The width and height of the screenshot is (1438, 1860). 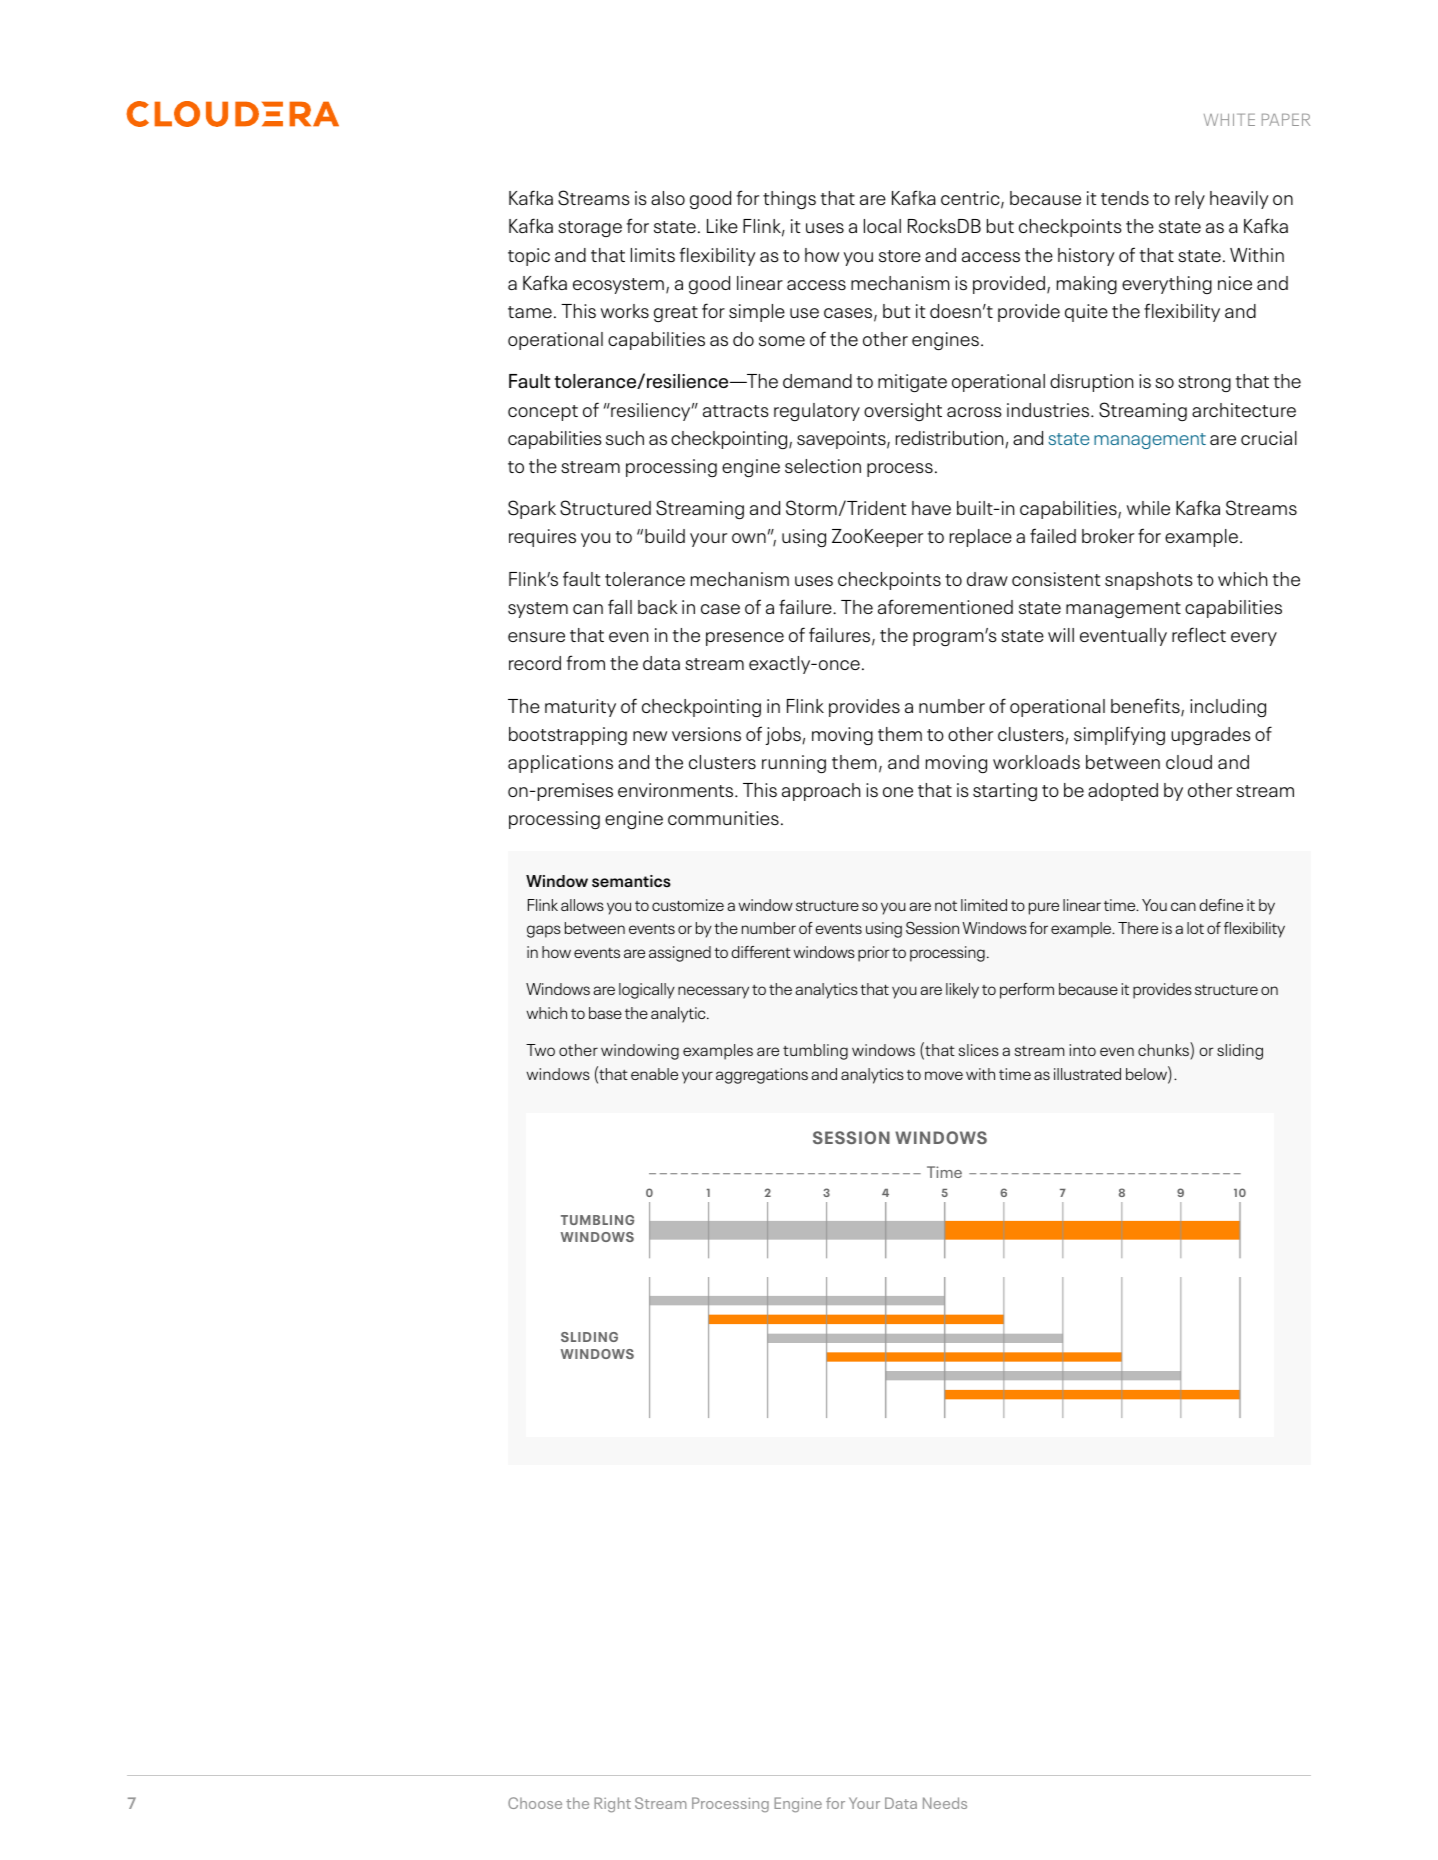 What do you see at coordinates (654, 1074) in the screenshot?
I see `enable` at bounding box center [654, 1074].
